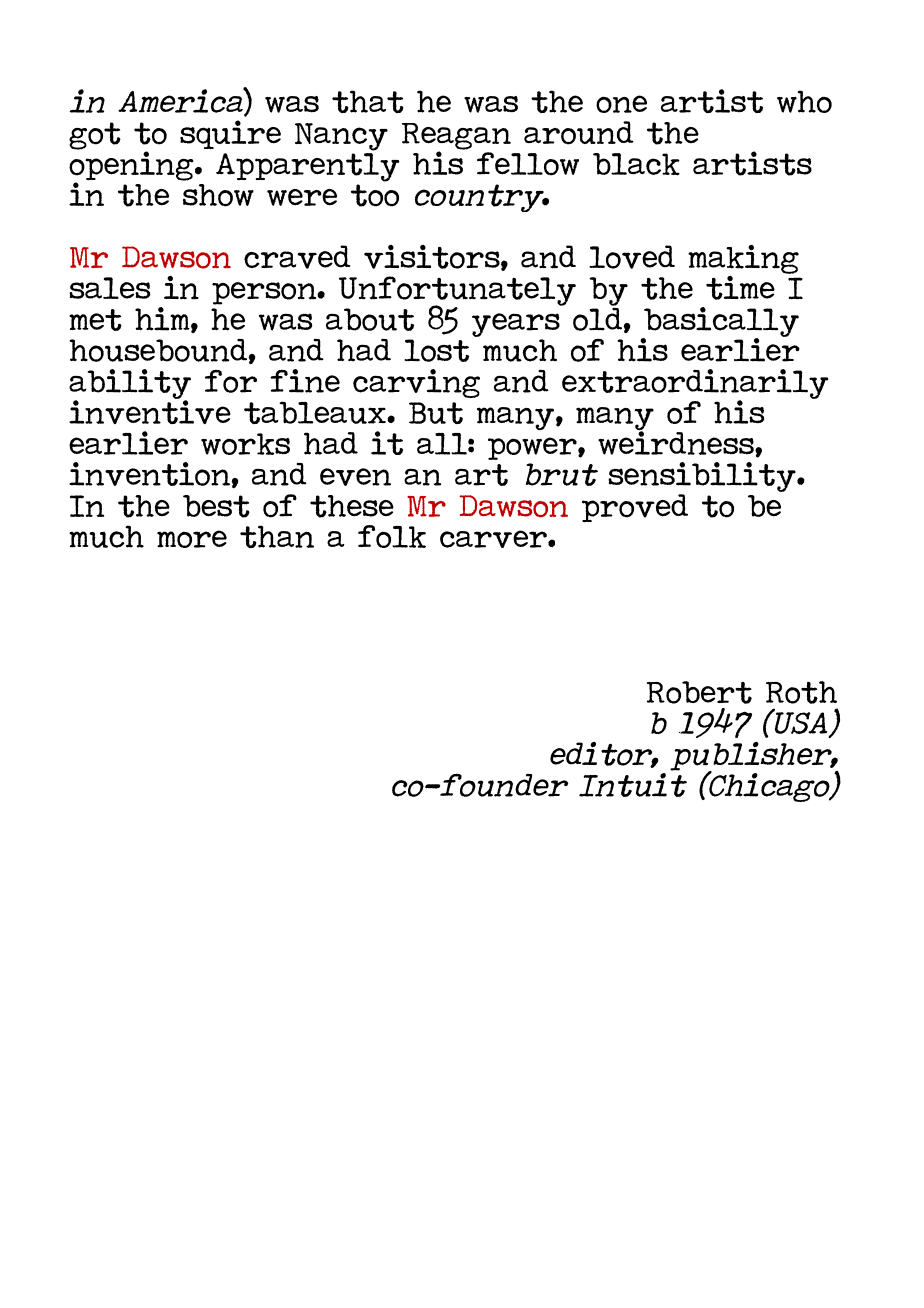 This image has height=1308, width=924. I want to click on Robert, so click(699, 692).
